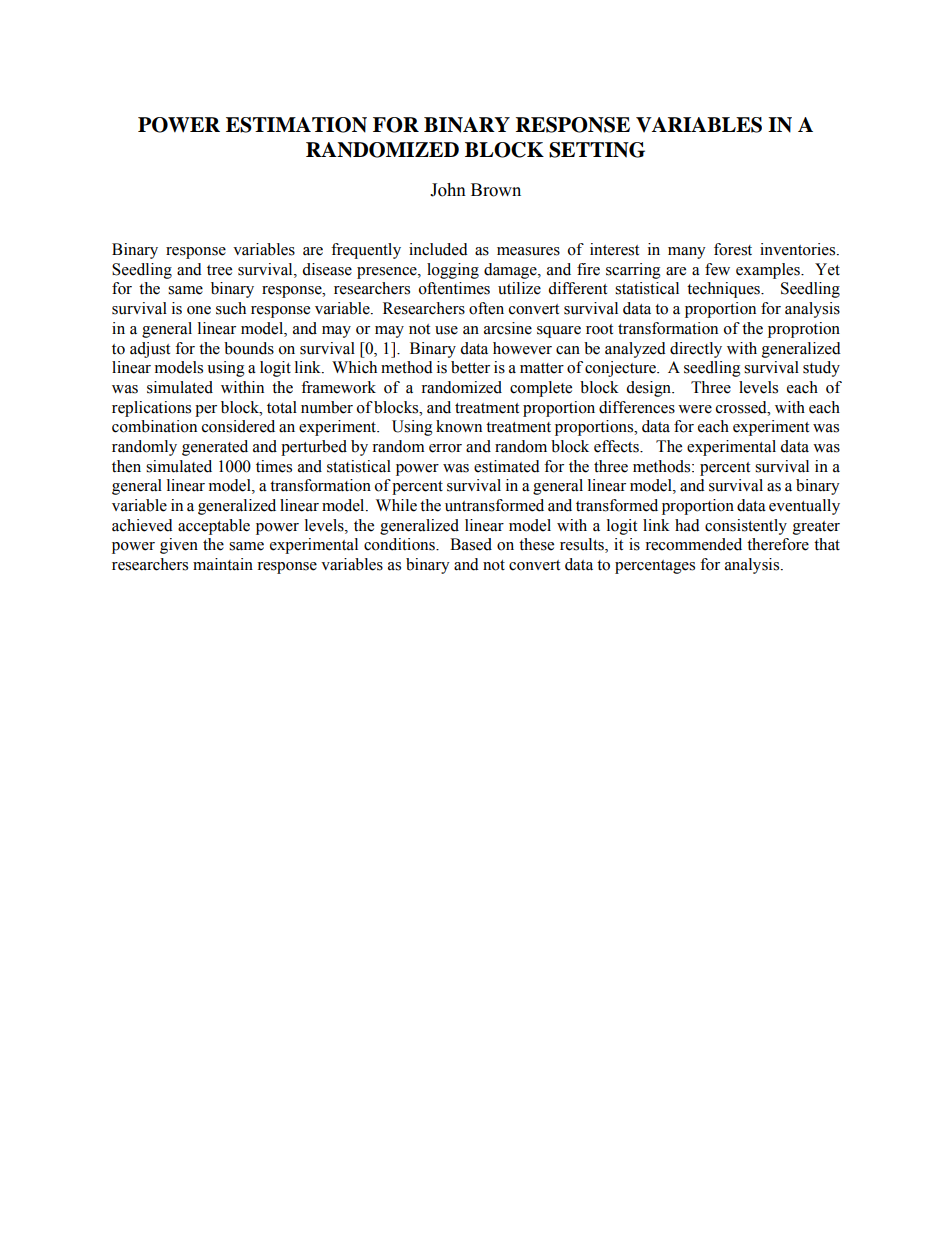  Describe the element at coordinates (219, 270) in the screenshot. I see `tree` at that location.
